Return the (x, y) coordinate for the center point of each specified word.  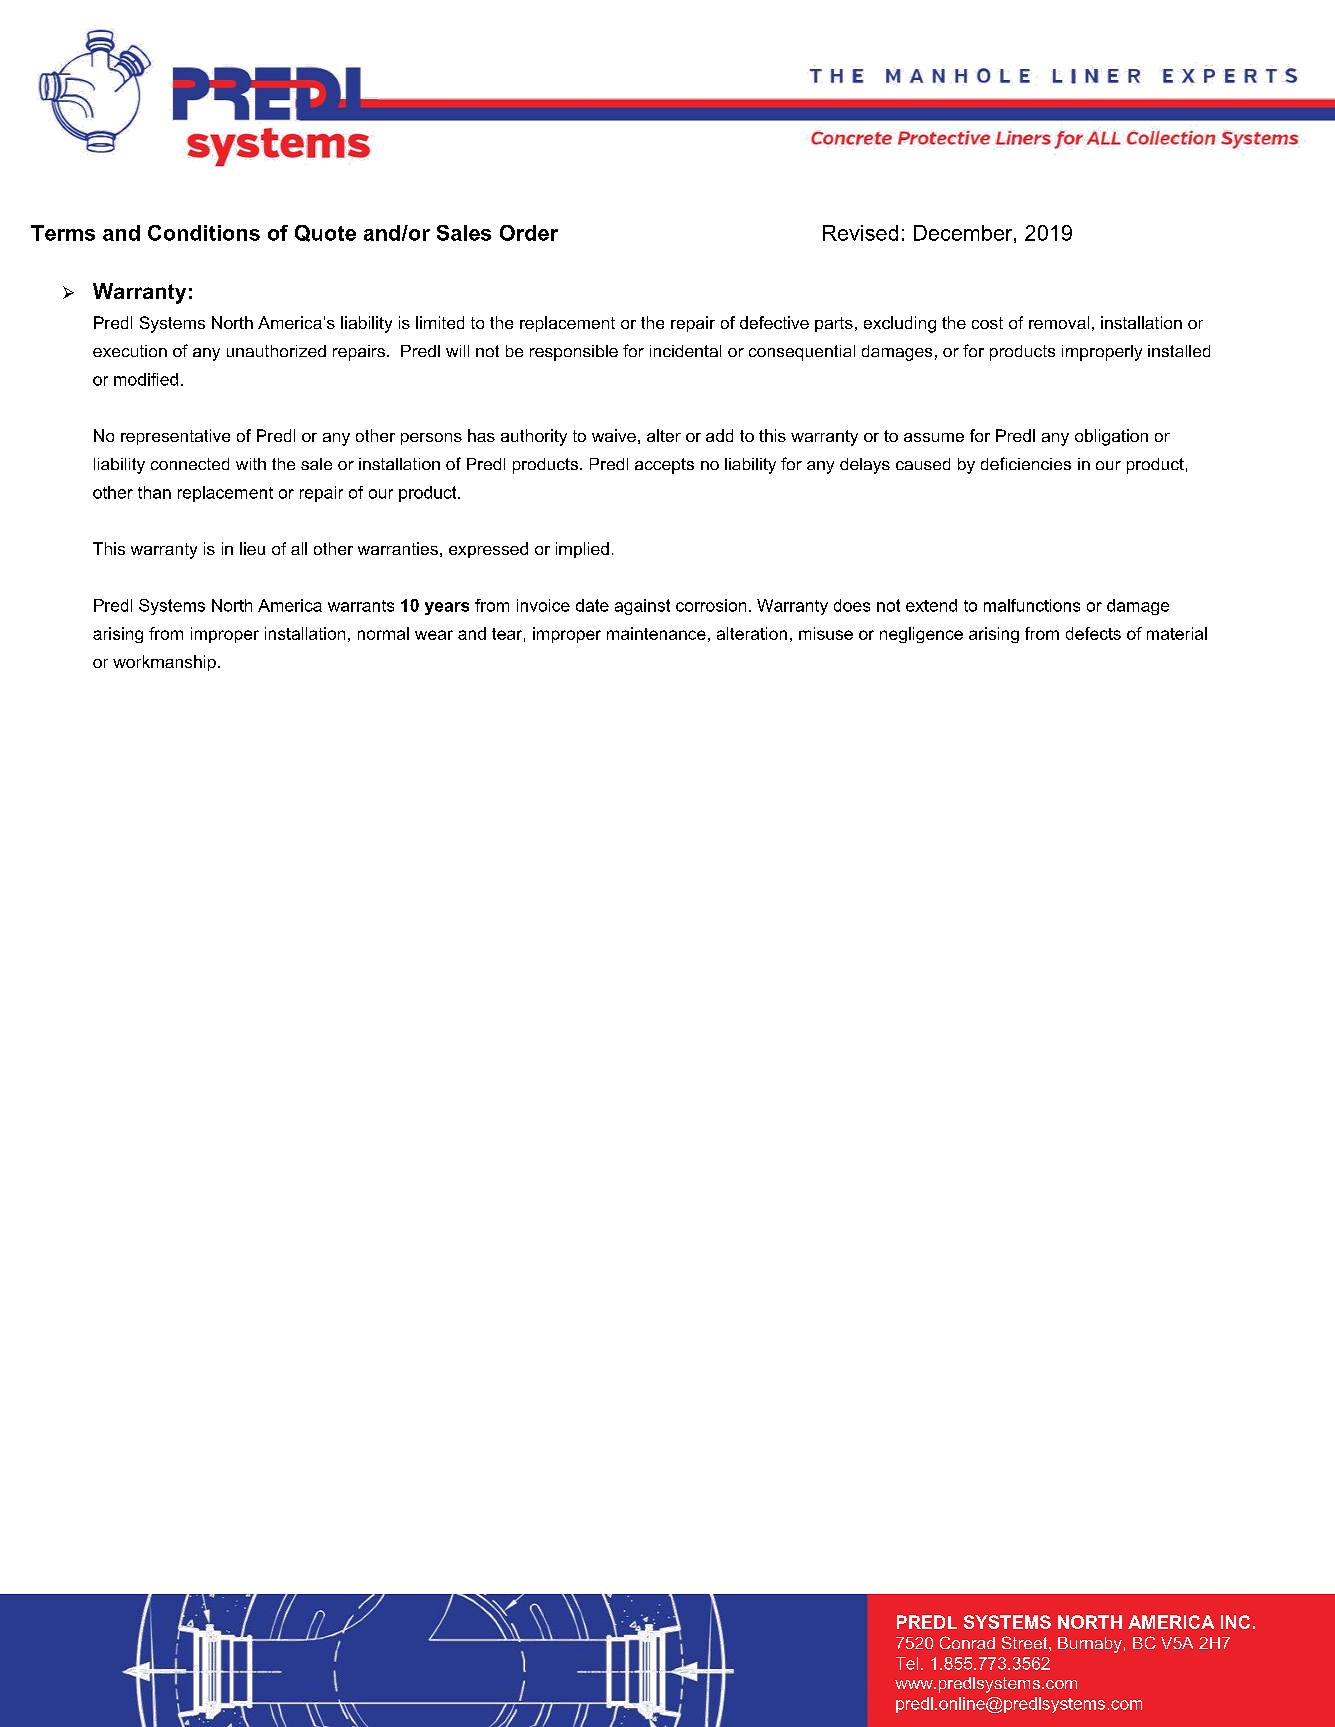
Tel (907, 1663)
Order (529, 233)
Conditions (204, 233)
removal (1059, 322)
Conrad (967, 1642)
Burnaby (1090, 1645)
